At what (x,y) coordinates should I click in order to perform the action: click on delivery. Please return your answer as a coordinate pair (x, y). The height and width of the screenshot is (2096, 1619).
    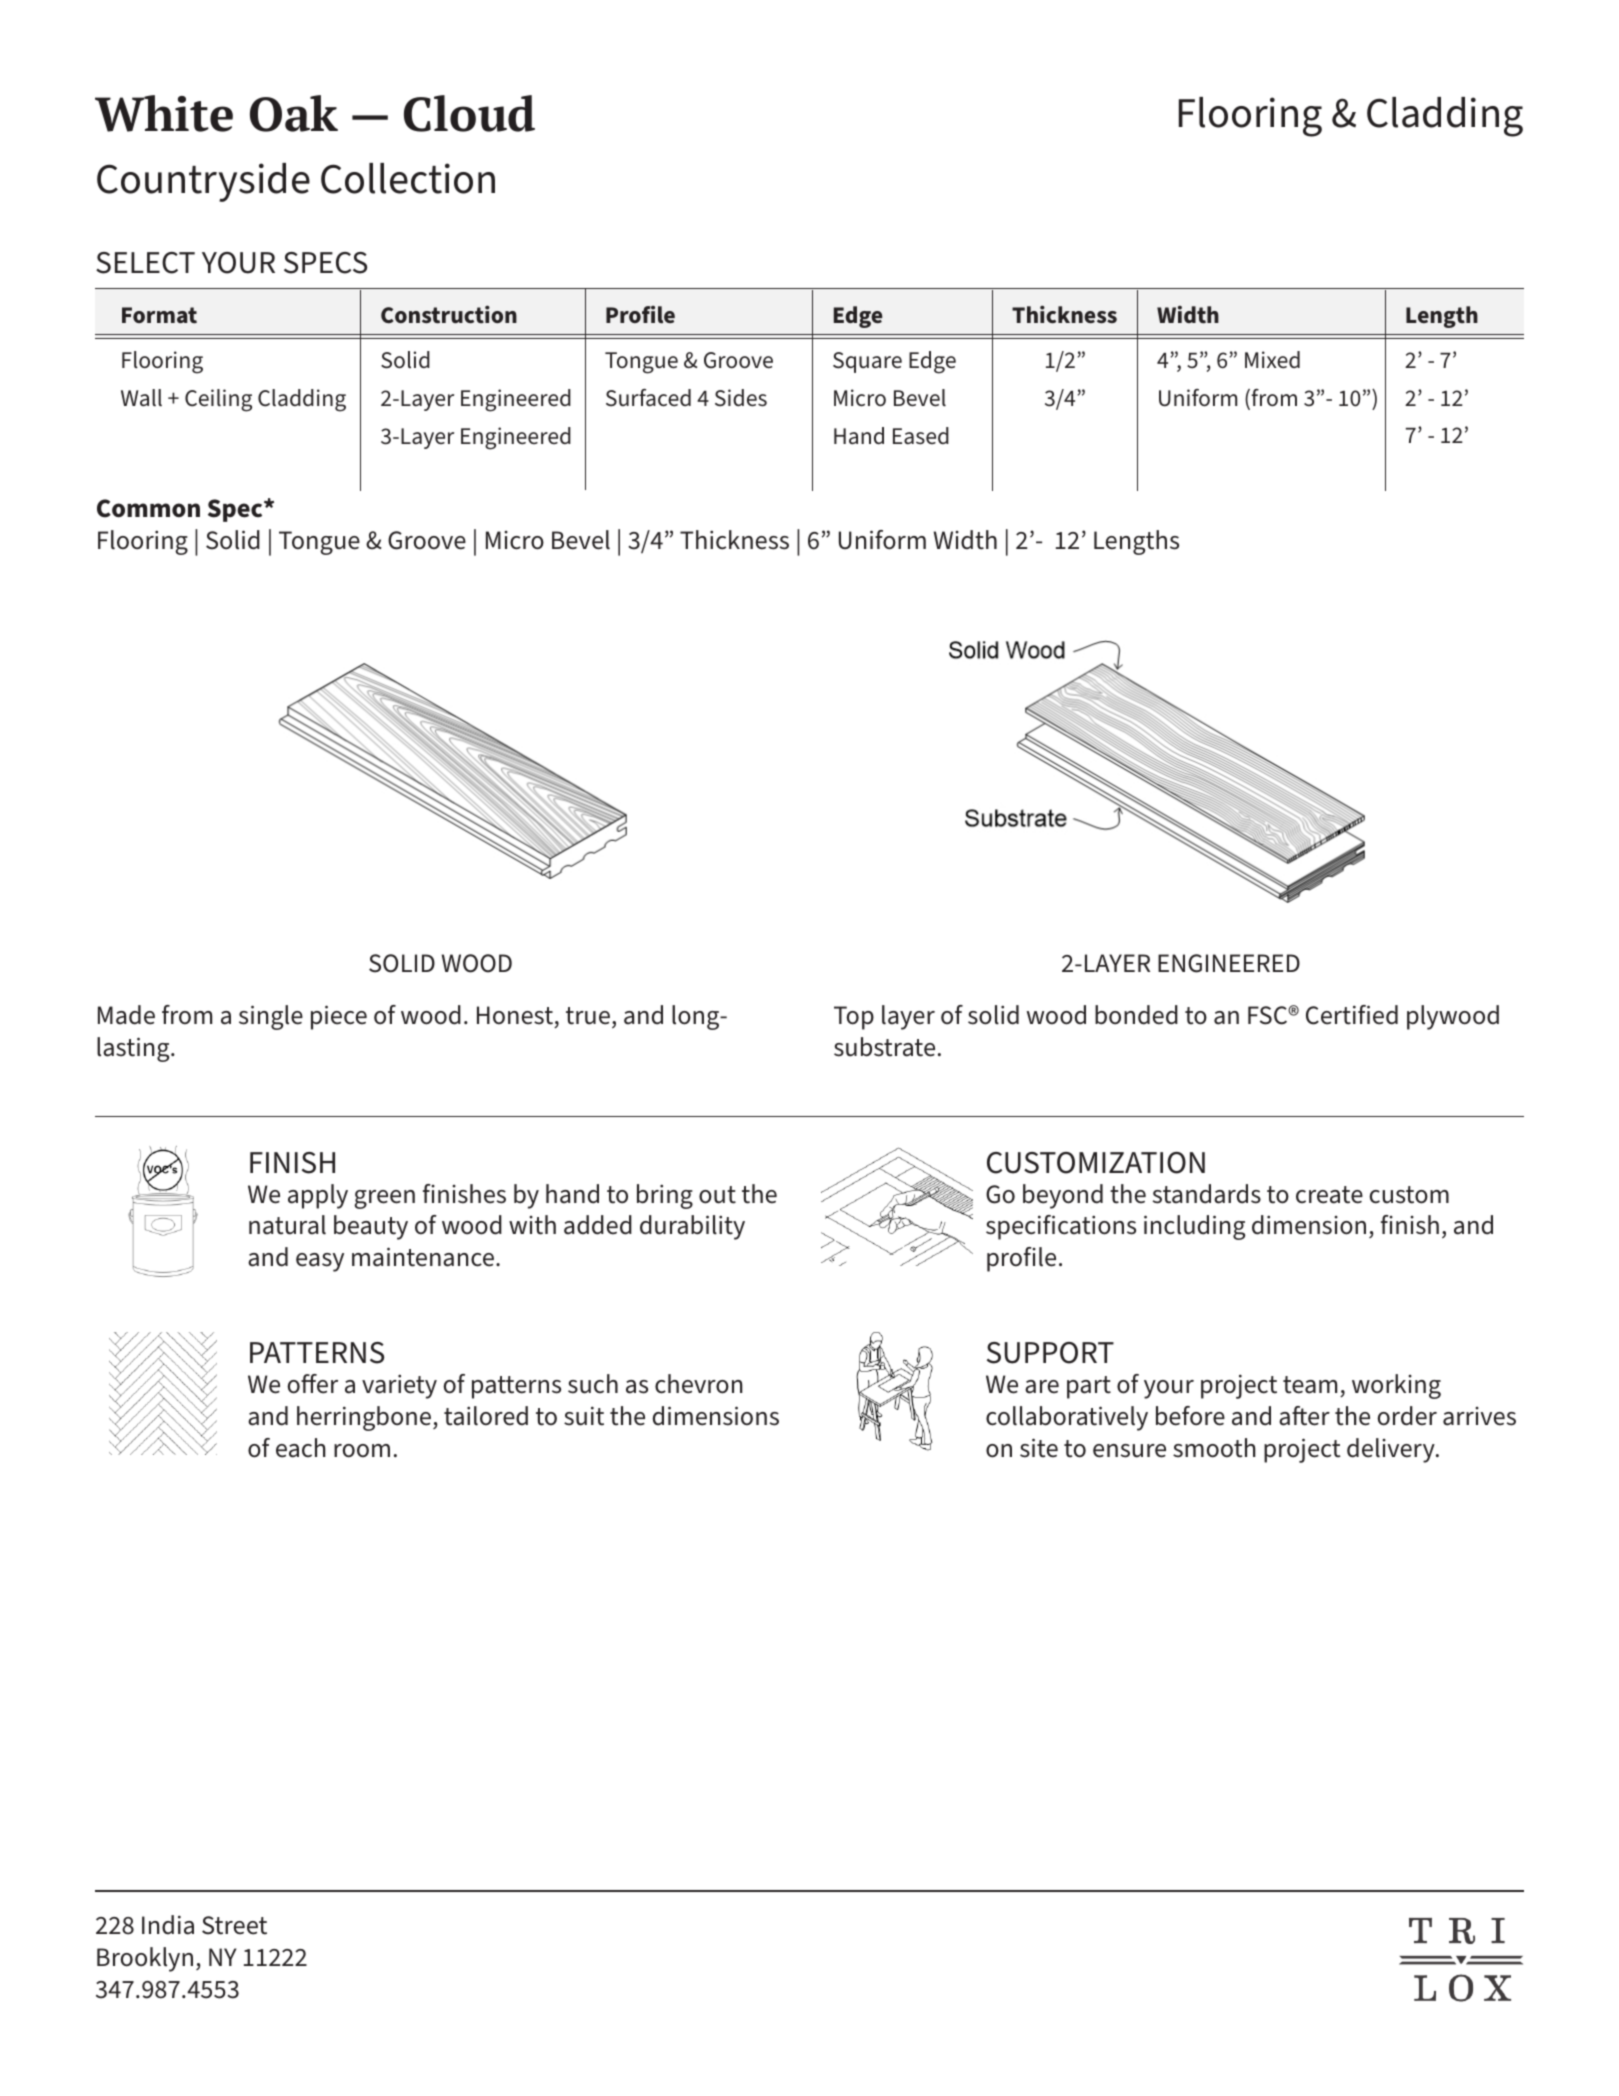
    Looking at the image, I should click on (1392, 1450).
